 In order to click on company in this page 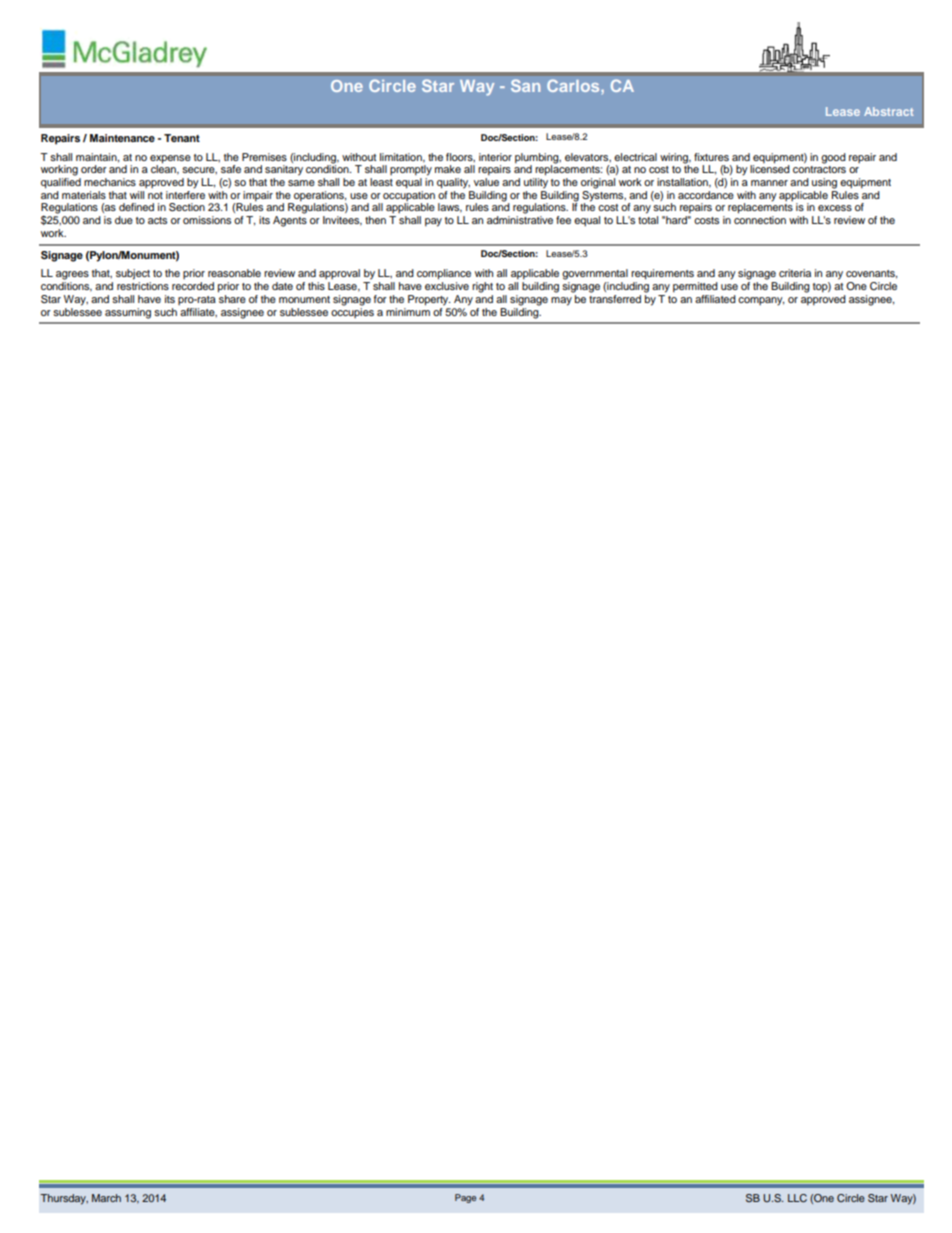, I will do `click(761, 301)`.
